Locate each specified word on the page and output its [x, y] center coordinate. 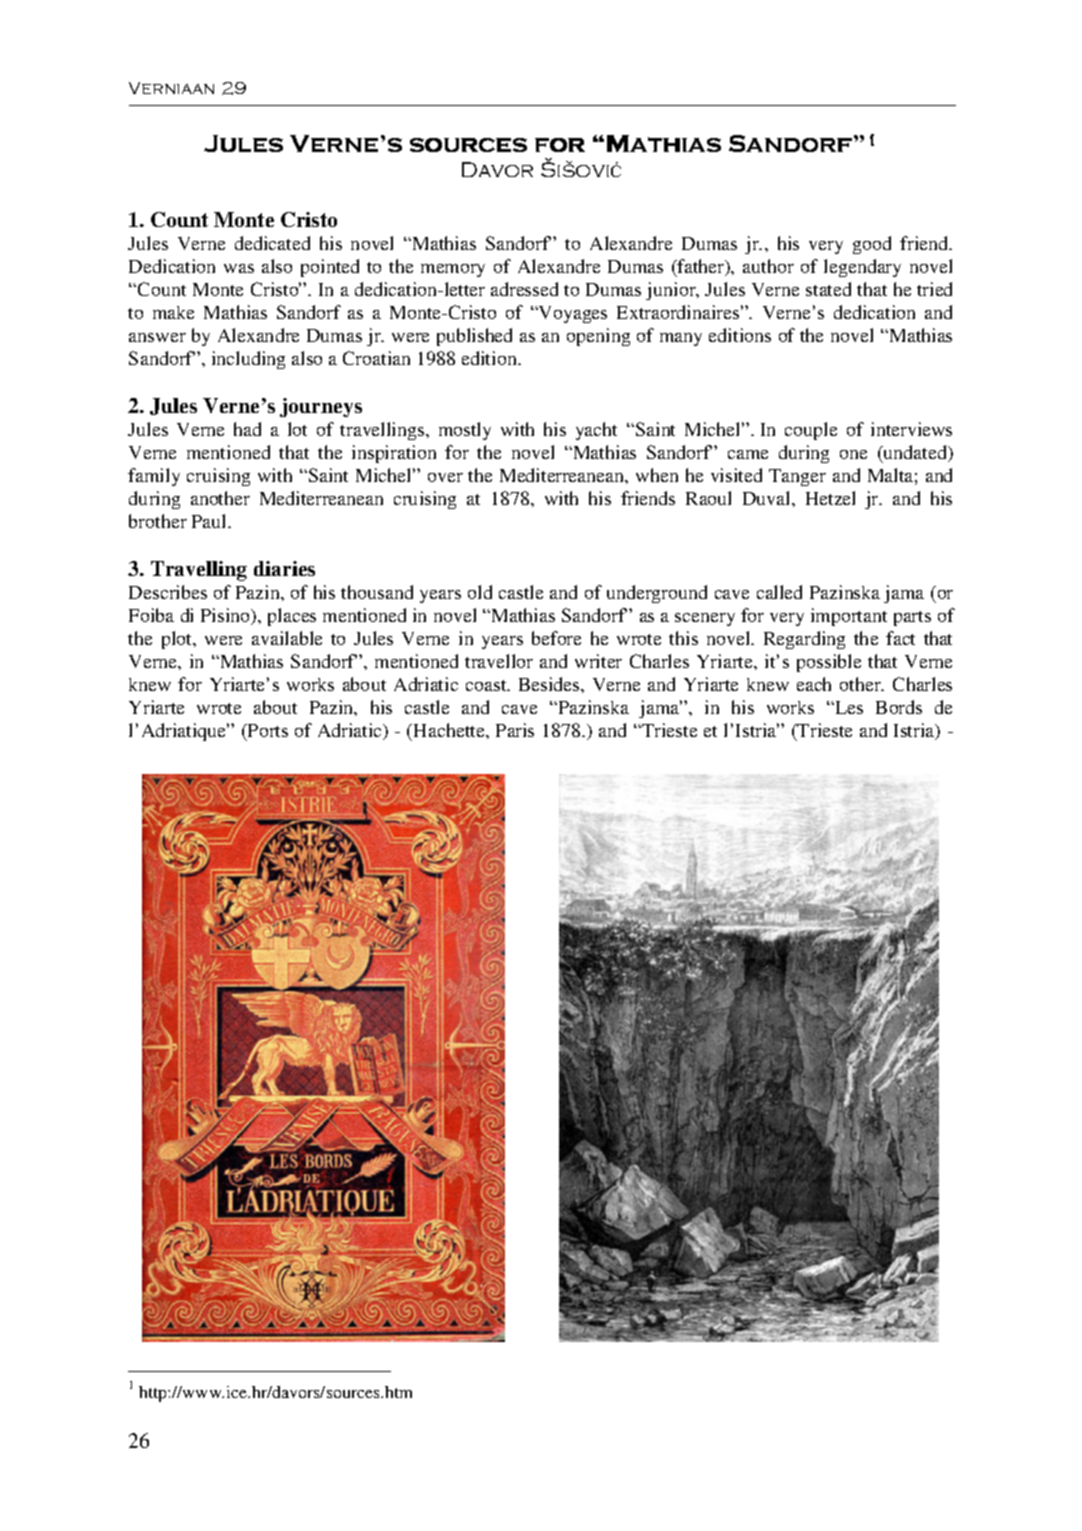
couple [811, 431]
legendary [862, 268]
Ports [267, 730]
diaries [284, 568]
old [480, 592]
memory [453, 270]
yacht [596, 431]
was [239, 268]
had [247, 429]
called [779, 592]
